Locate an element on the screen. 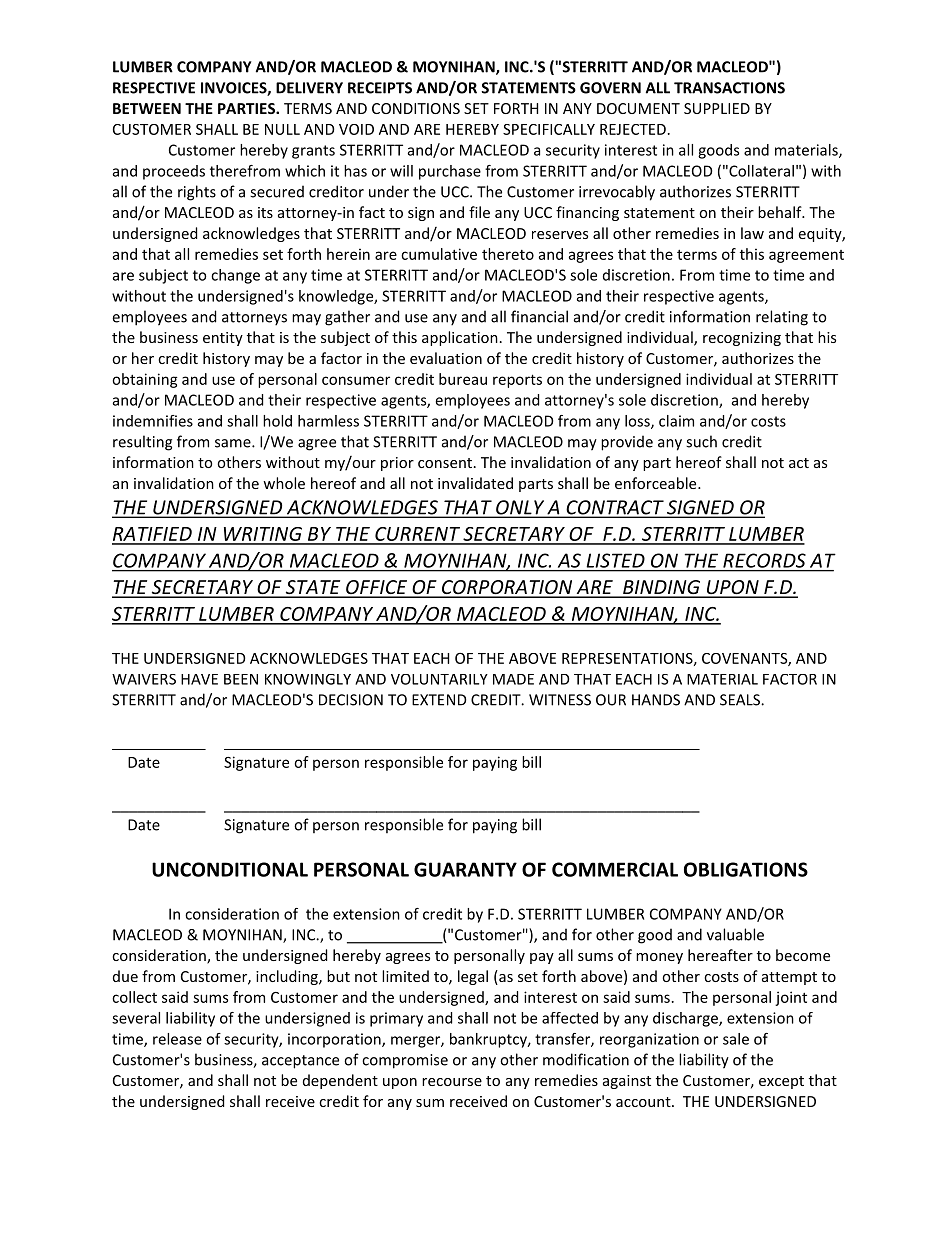 The height and width of the screenshot is (1233, 952). SUPPLIED is located at coordinates (717, 108).
